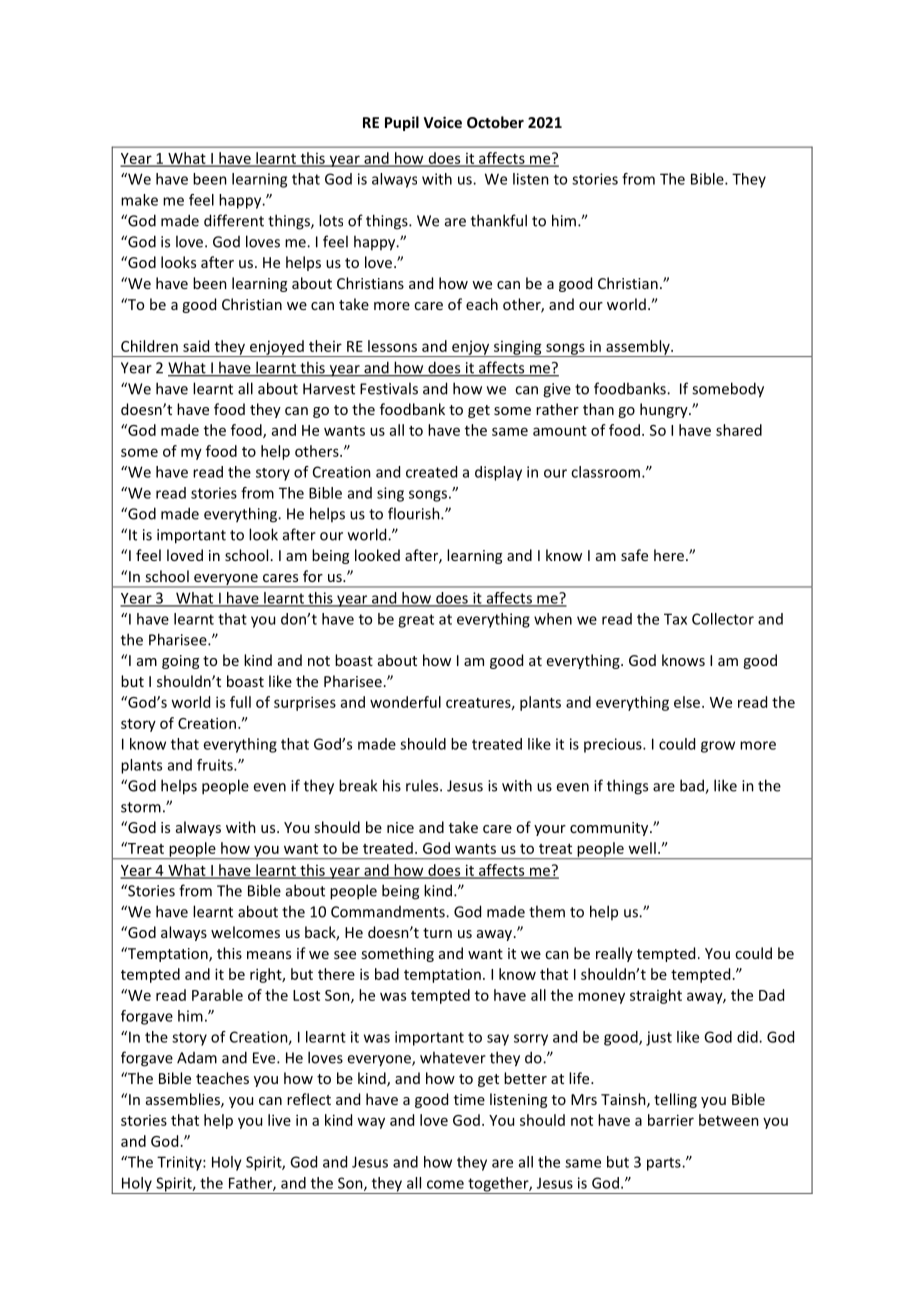 This document has height=1308, width=924. I want to click on live, so click(279, 1120).
